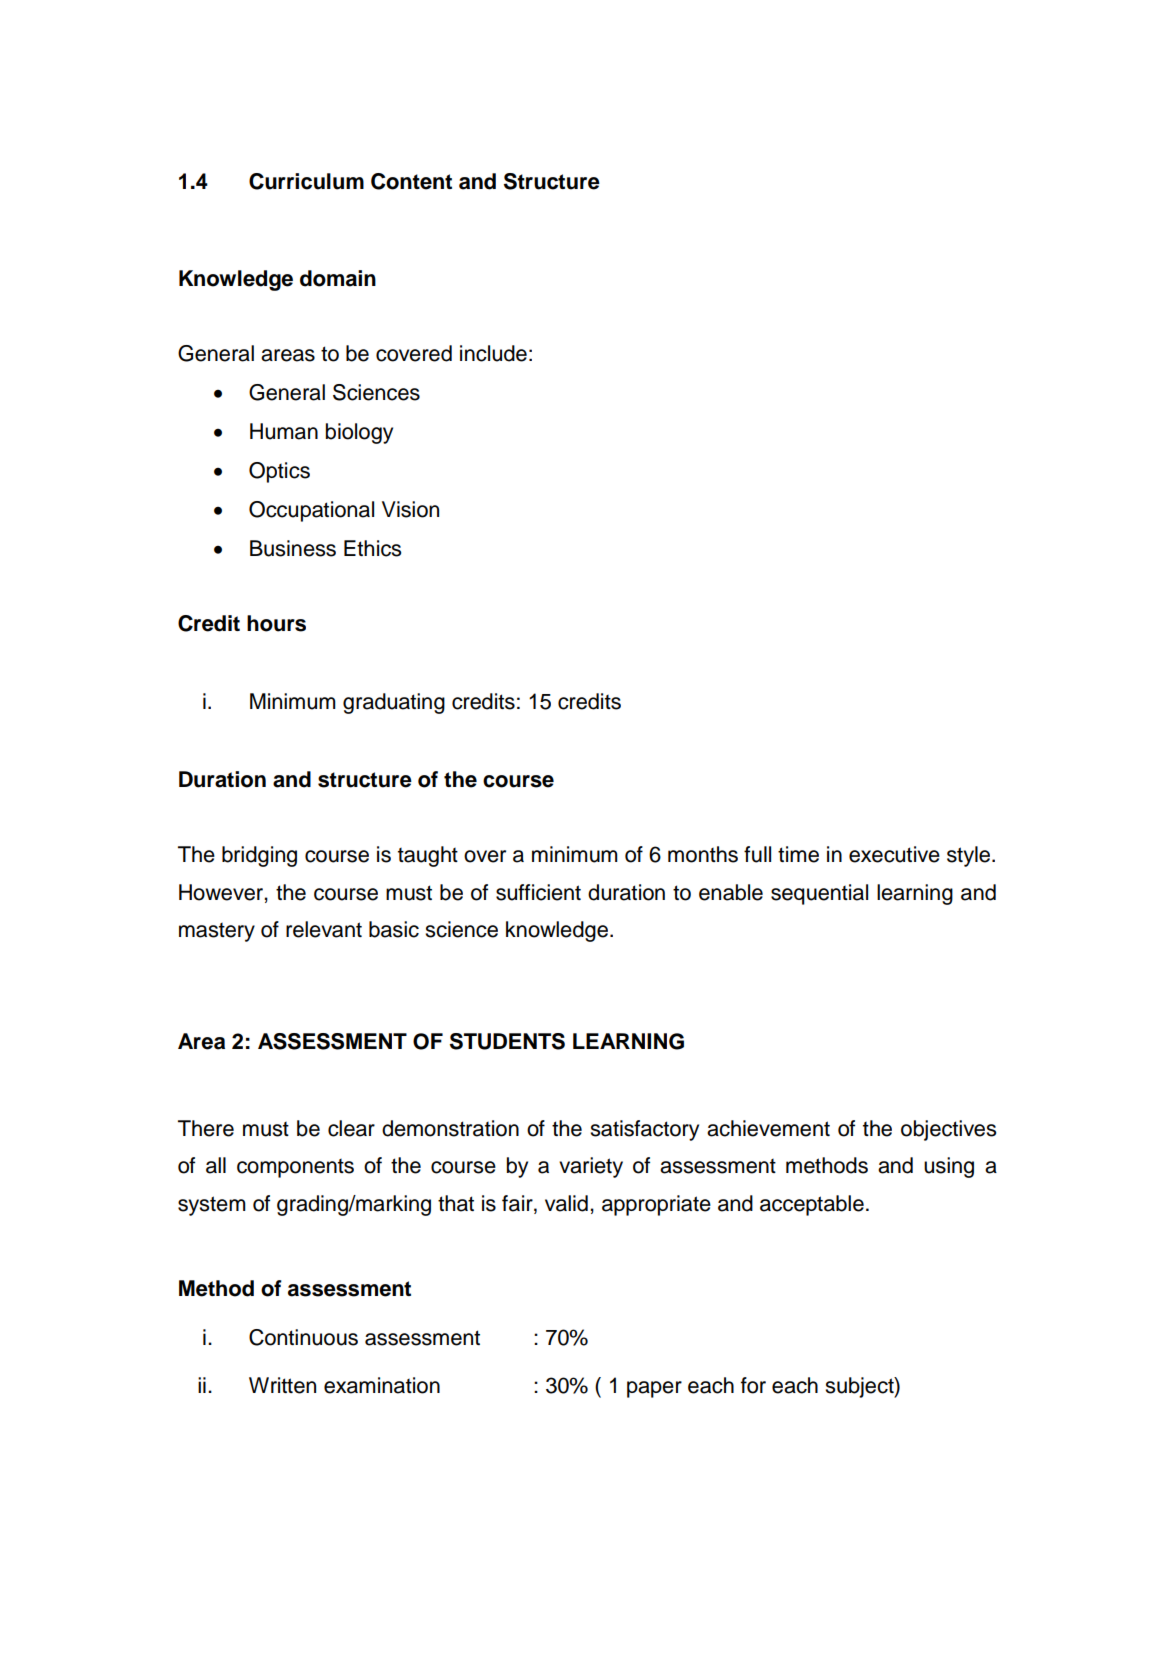  What do you see at coordinates (351, 1128) in the document?
I see `clear` at bounding box center [351, 1128].
